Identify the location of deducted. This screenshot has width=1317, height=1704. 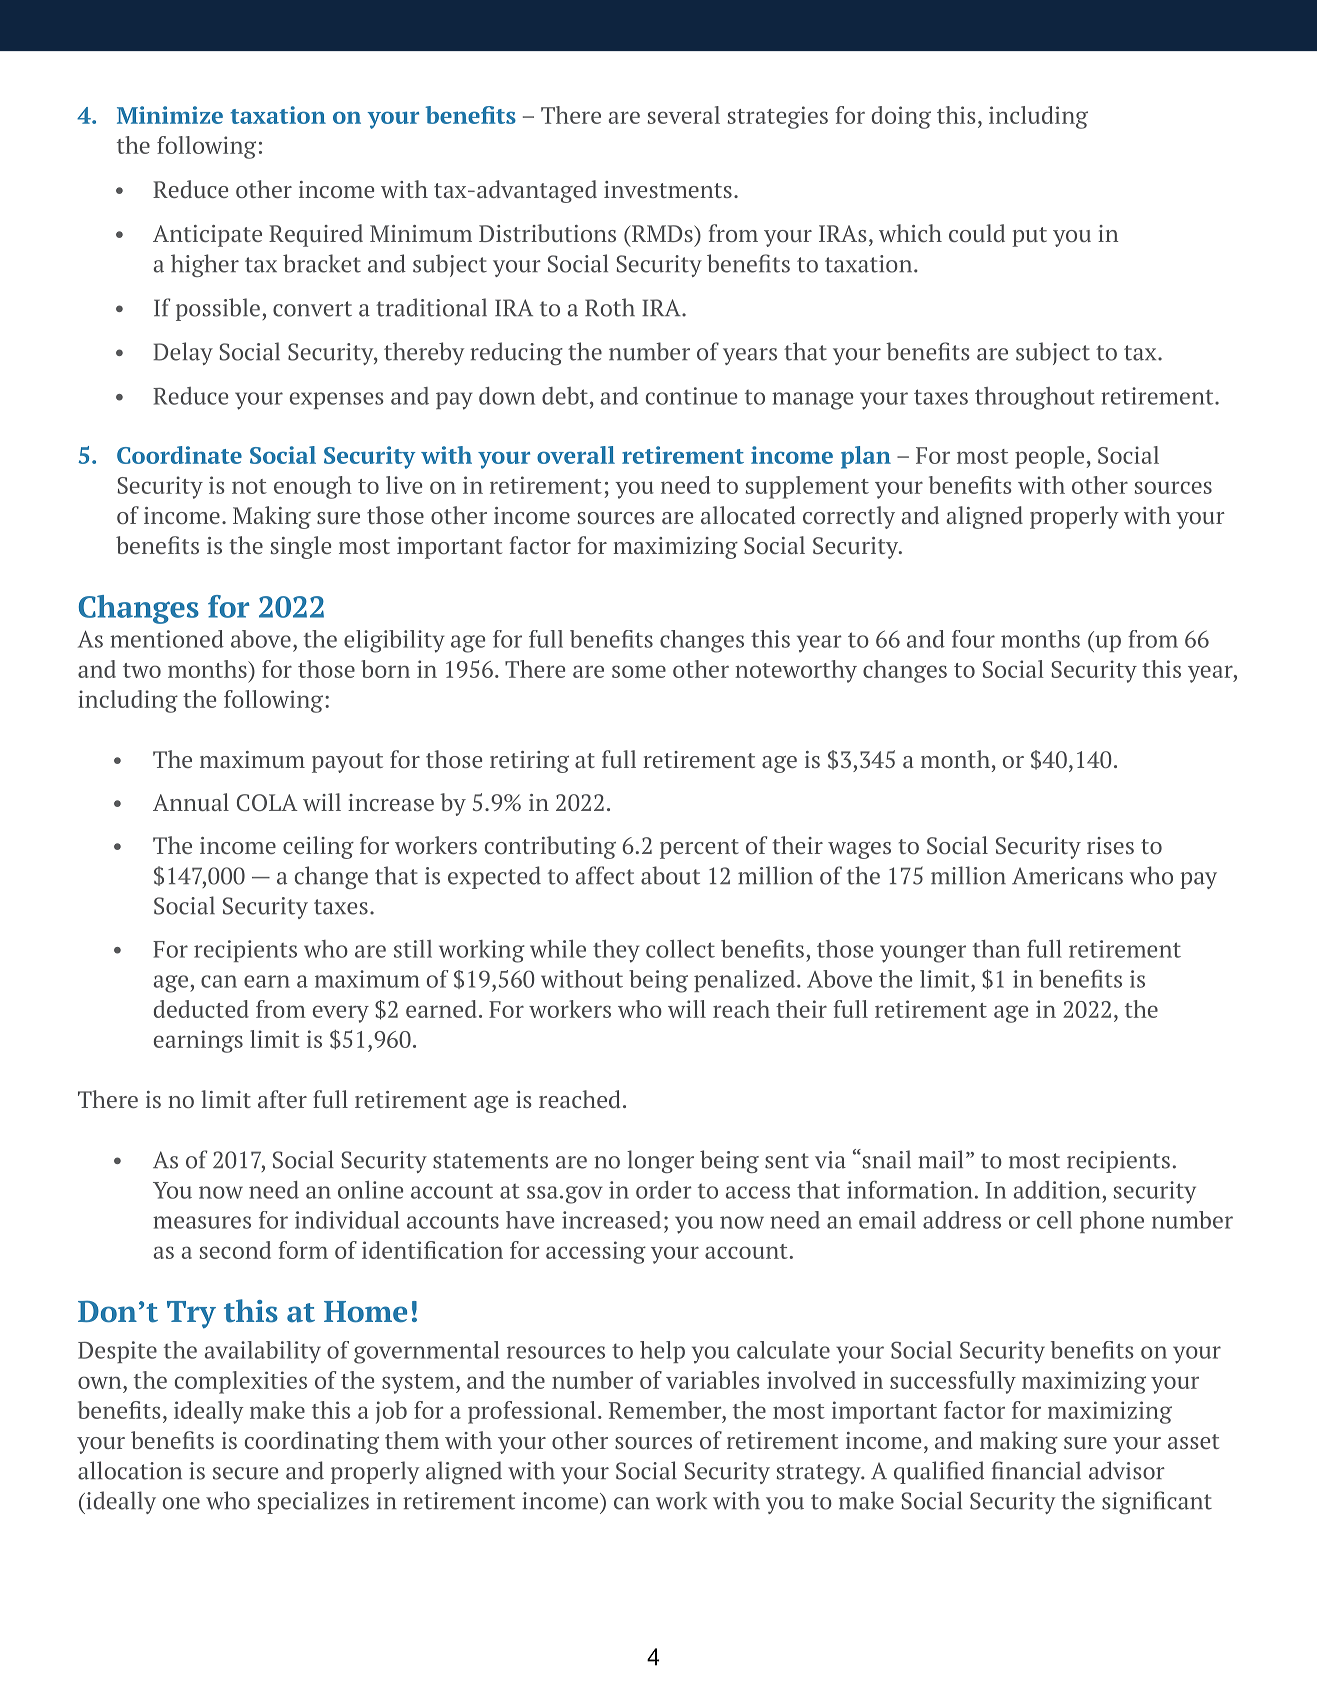
(201, 1009).
